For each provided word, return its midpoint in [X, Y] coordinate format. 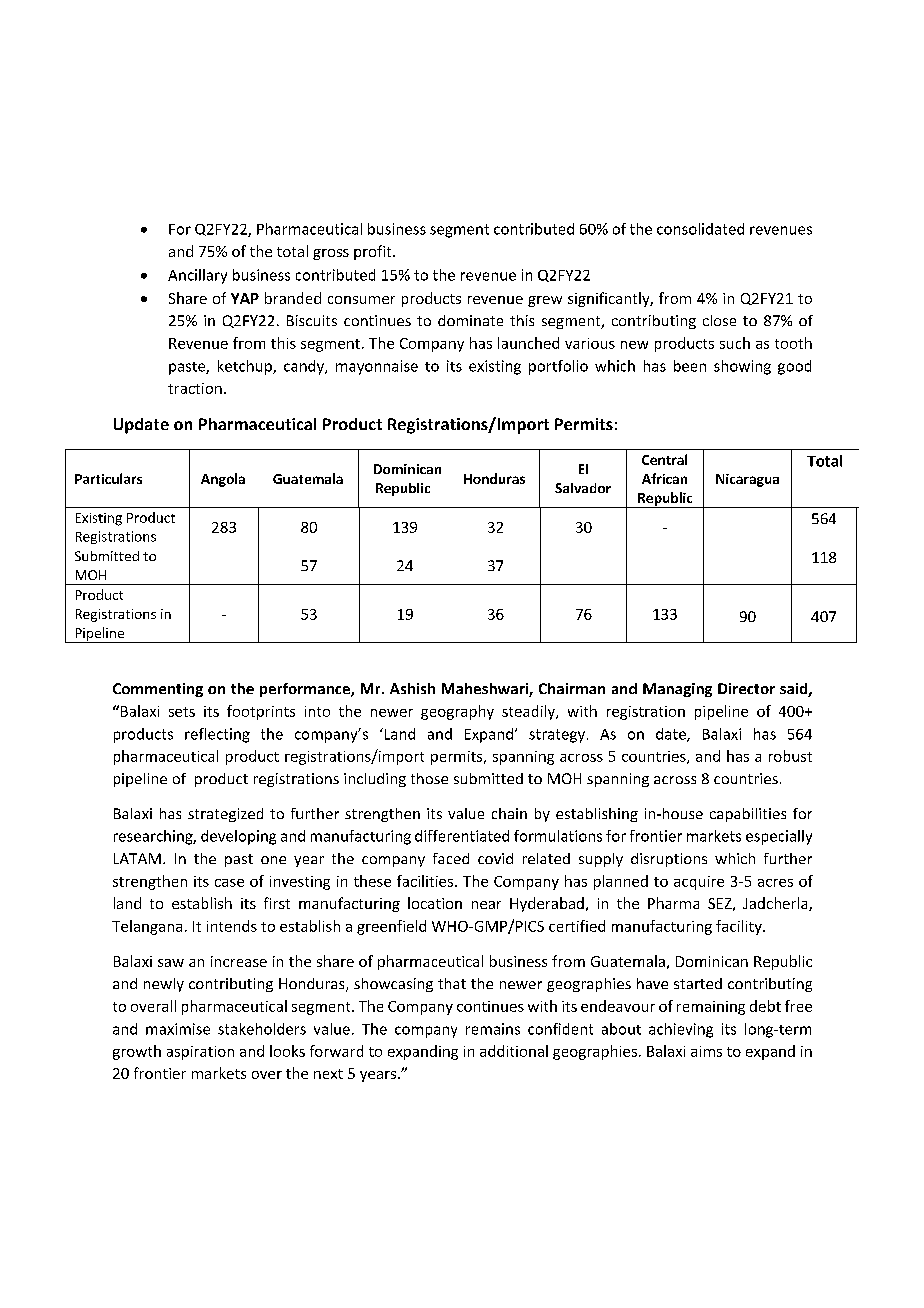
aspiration [200, 1053]
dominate [470, 320]
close [719, 320]
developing [238, 837]
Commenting [158, 690]
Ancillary [197, 276]
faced [451, 858]
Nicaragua [747, 480]
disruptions [669, 860]
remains [493, 1029]
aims [706, 1051]
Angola [223, 480]
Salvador [583, 488]
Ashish [412, 688]
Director [746, 688]
